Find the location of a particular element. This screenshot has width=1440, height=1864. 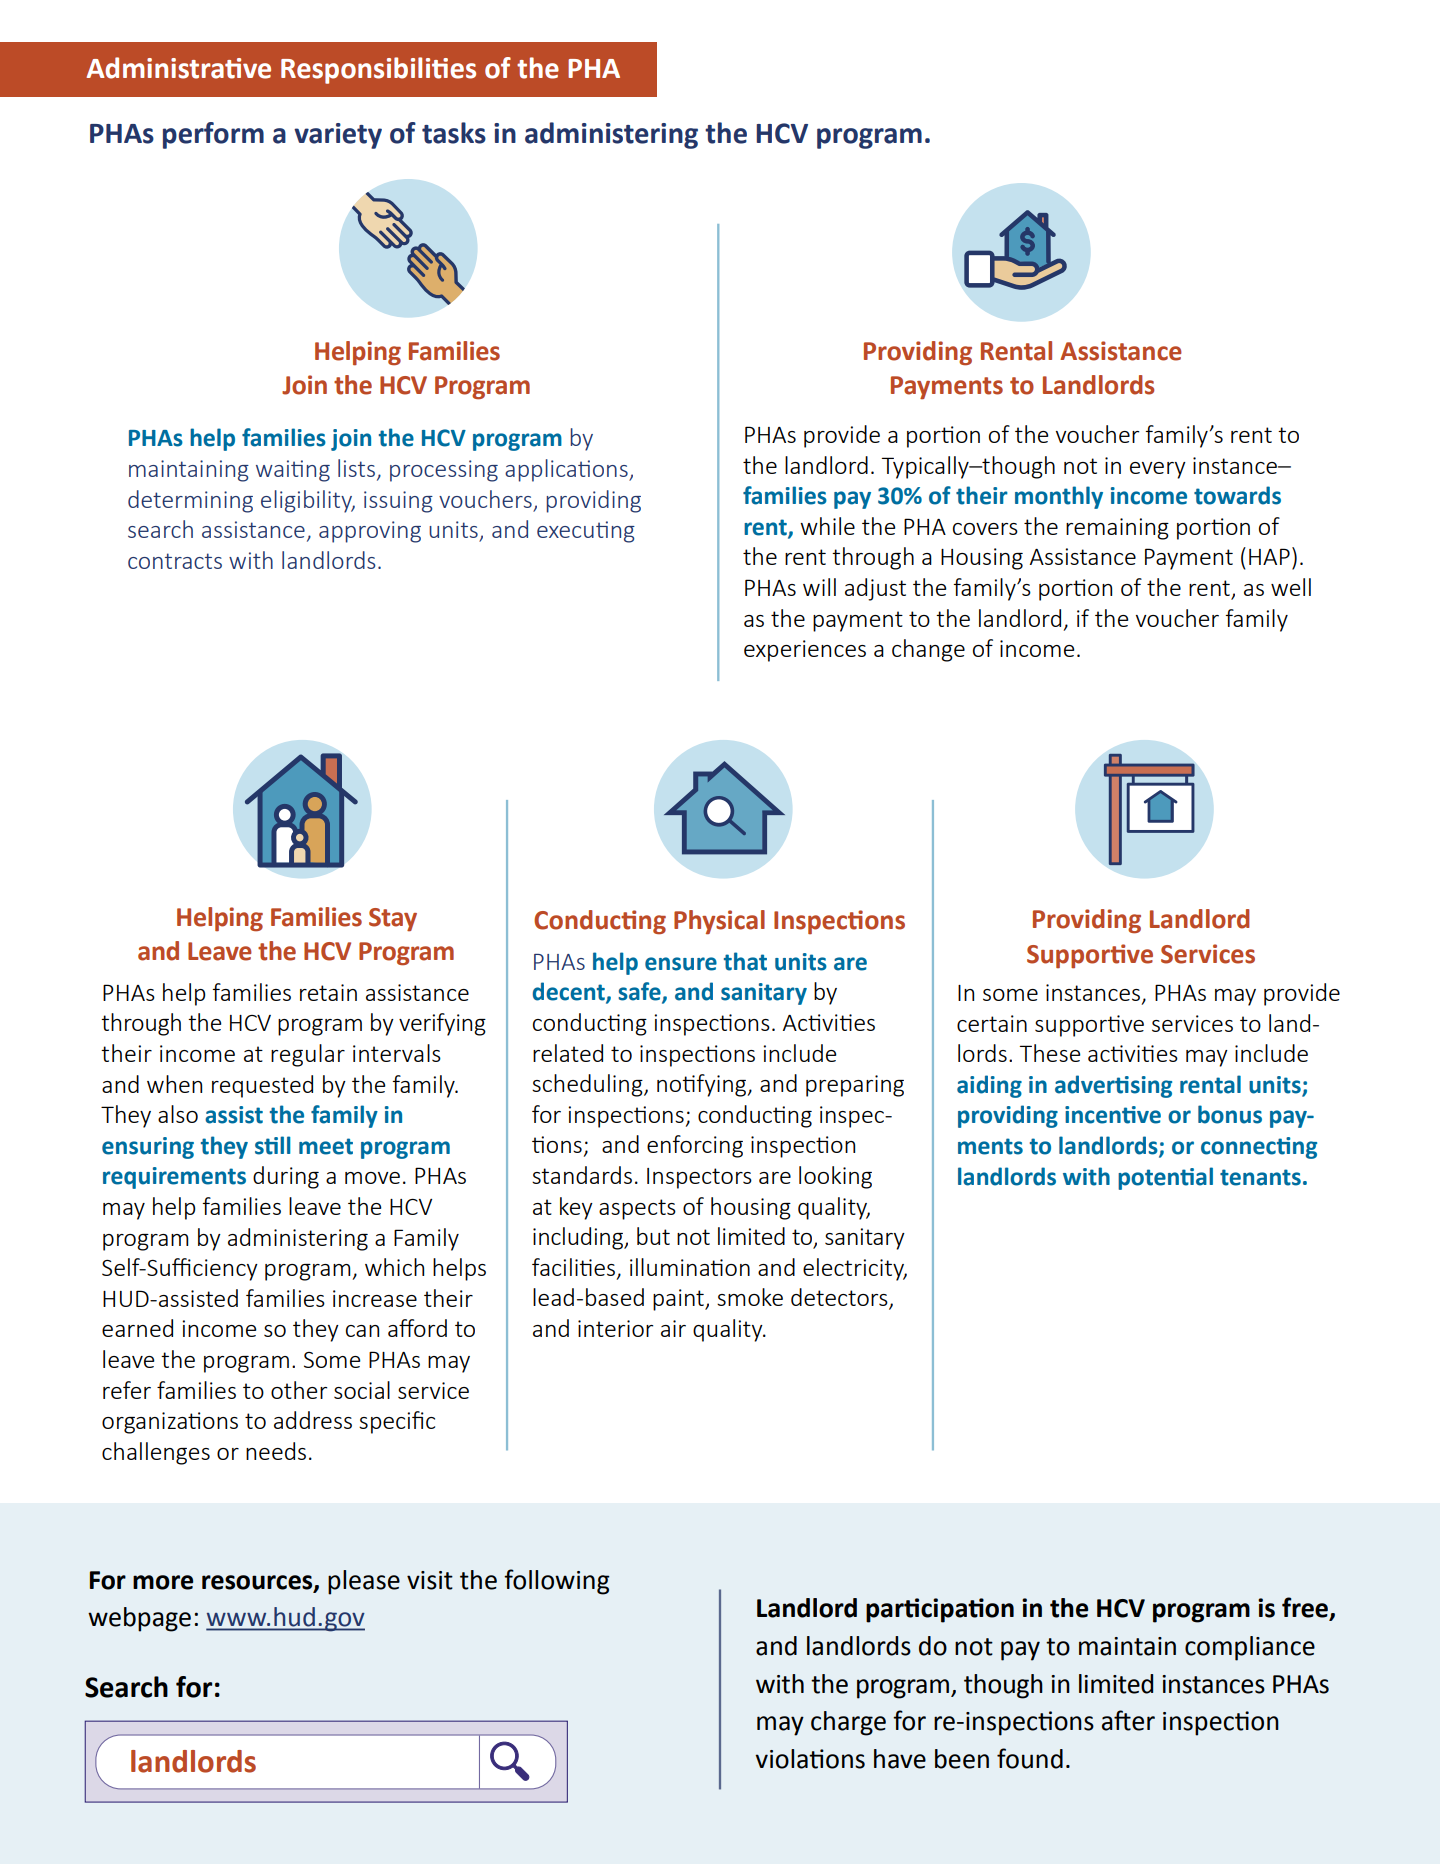

tasks is located at coordinates (454, 133).
